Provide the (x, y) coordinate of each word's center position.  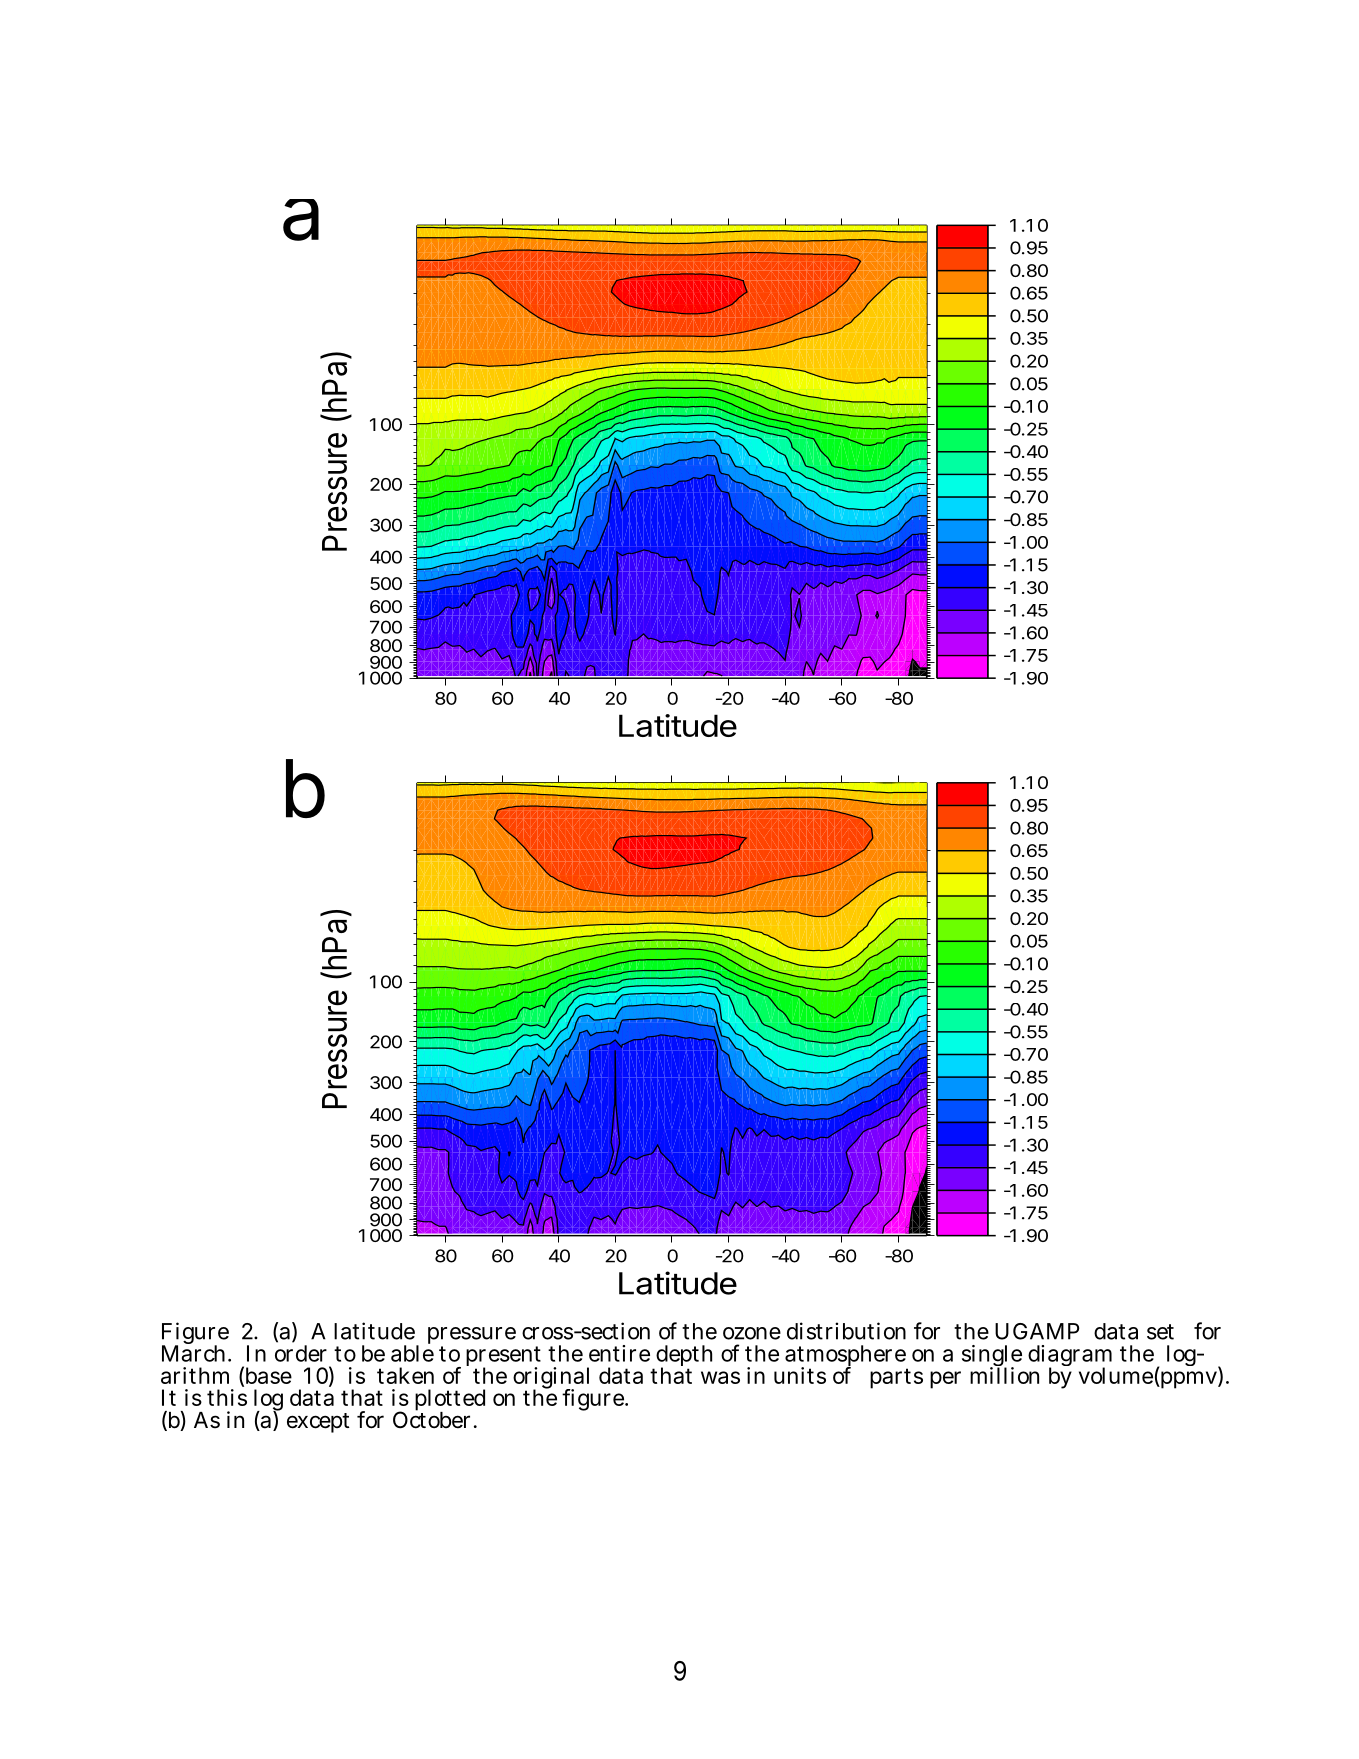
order (301, 1353)
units (800, 1375)
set (1160, 1332)
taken (405, 1375)
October (431, 1419)
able (412, 1352)
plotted (450, 1401)
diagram (1070, 1357)
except (318, 1423)
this (227, 1397)
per (945, 1380)
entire (619, 1353)
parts (896, 1378)
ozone (752, 1333)
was (720, 1377)
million (1004, 1374)
